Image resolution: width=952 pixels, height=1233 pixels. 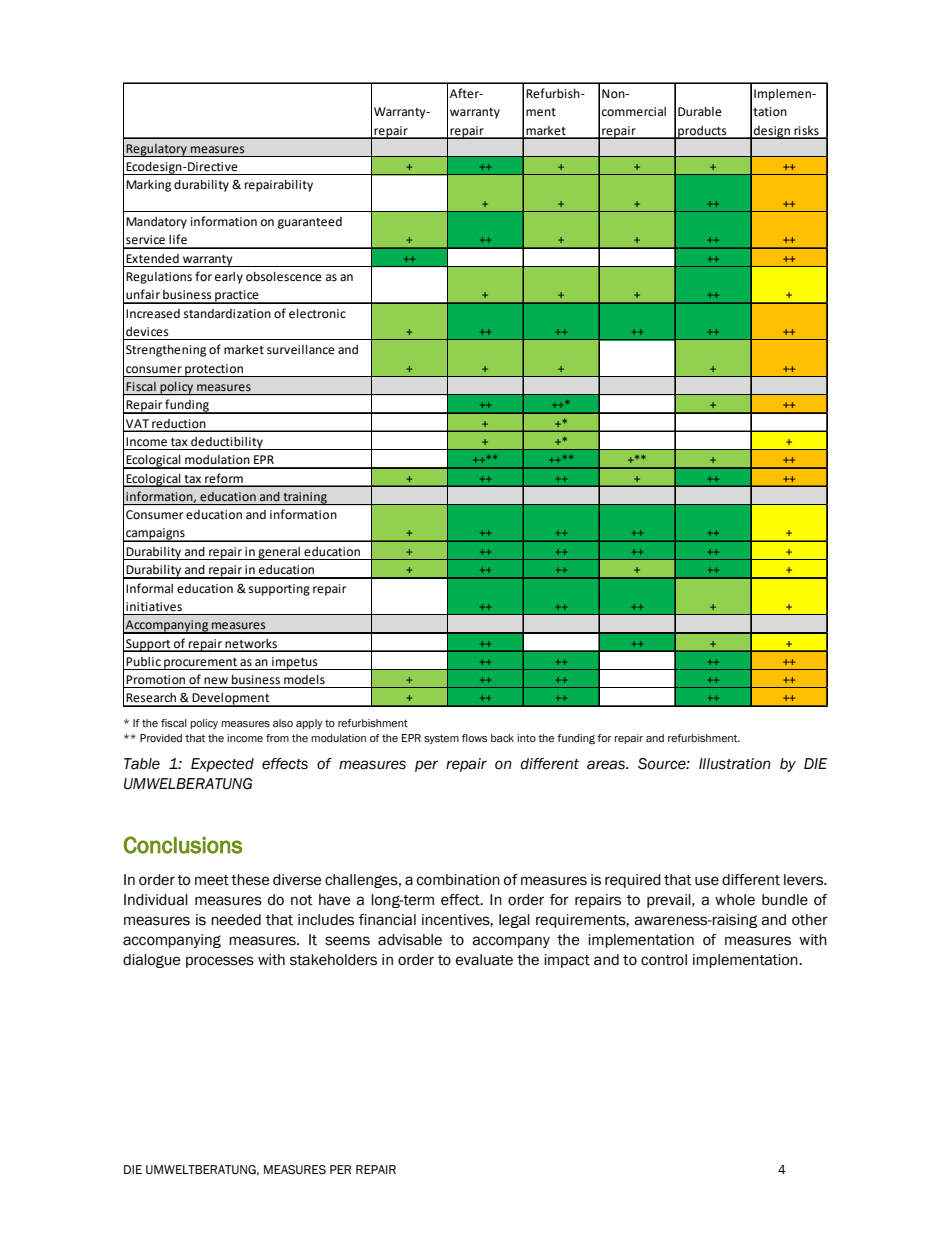 I want to click on products, so click(x=702, y=132).
